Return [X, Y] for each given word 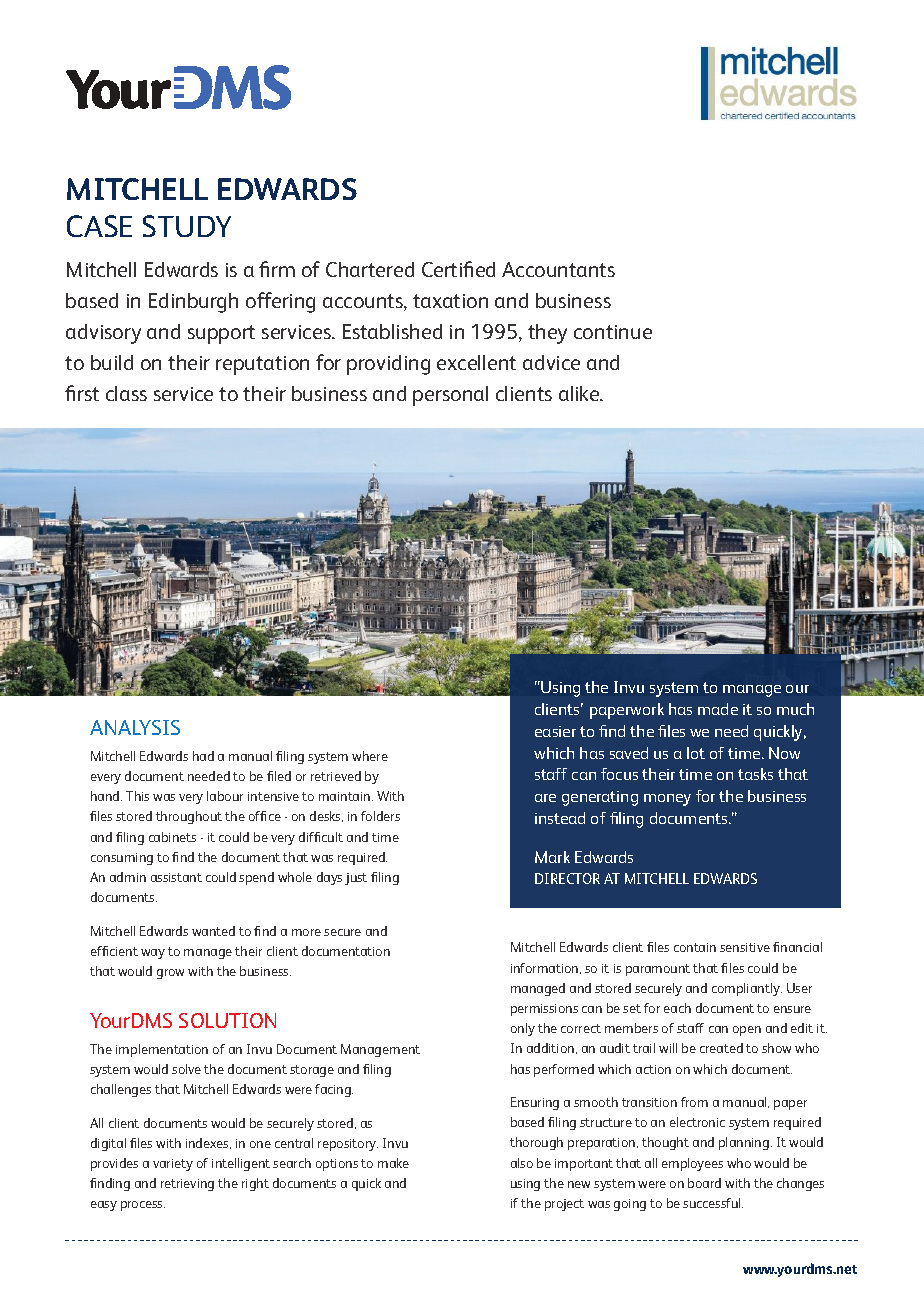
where [370, 756]
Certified [458, 269]
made [718, 709]
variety [173, 1165]
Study [187, 226]
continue [613, 332]
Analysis [135, 727]
